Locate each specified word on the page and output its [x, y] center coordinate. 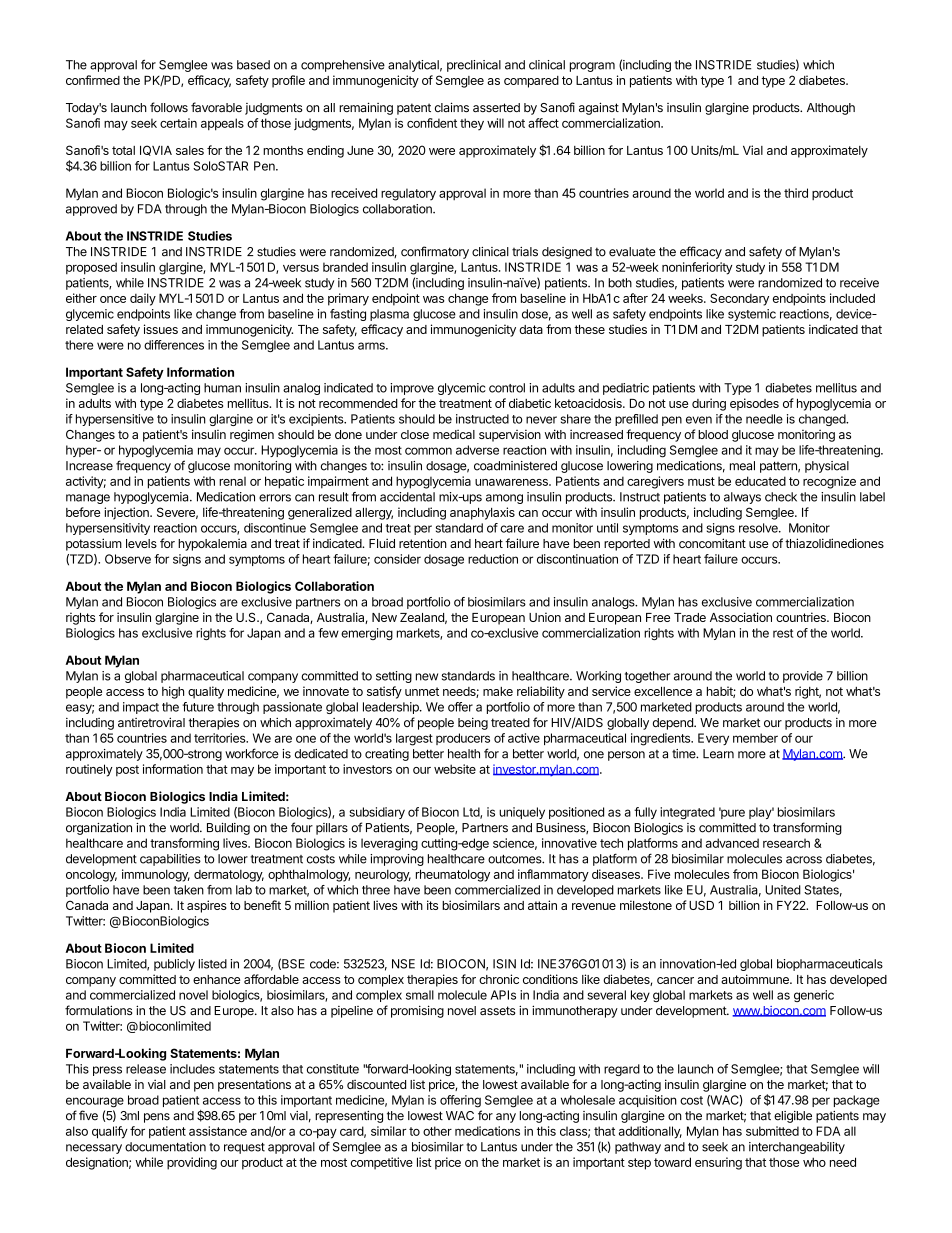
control [507, 388]
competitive [382, 1163]
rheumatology [453, 875]
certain [178, 123]
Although [831, 109]
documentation [165, 1147]
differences [174, 345]
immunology [156, 875]
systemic [752, 315]
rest [783, 633]
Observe [128, 559]
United [783, 890]
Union [545, 617]
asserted [496, 108]
